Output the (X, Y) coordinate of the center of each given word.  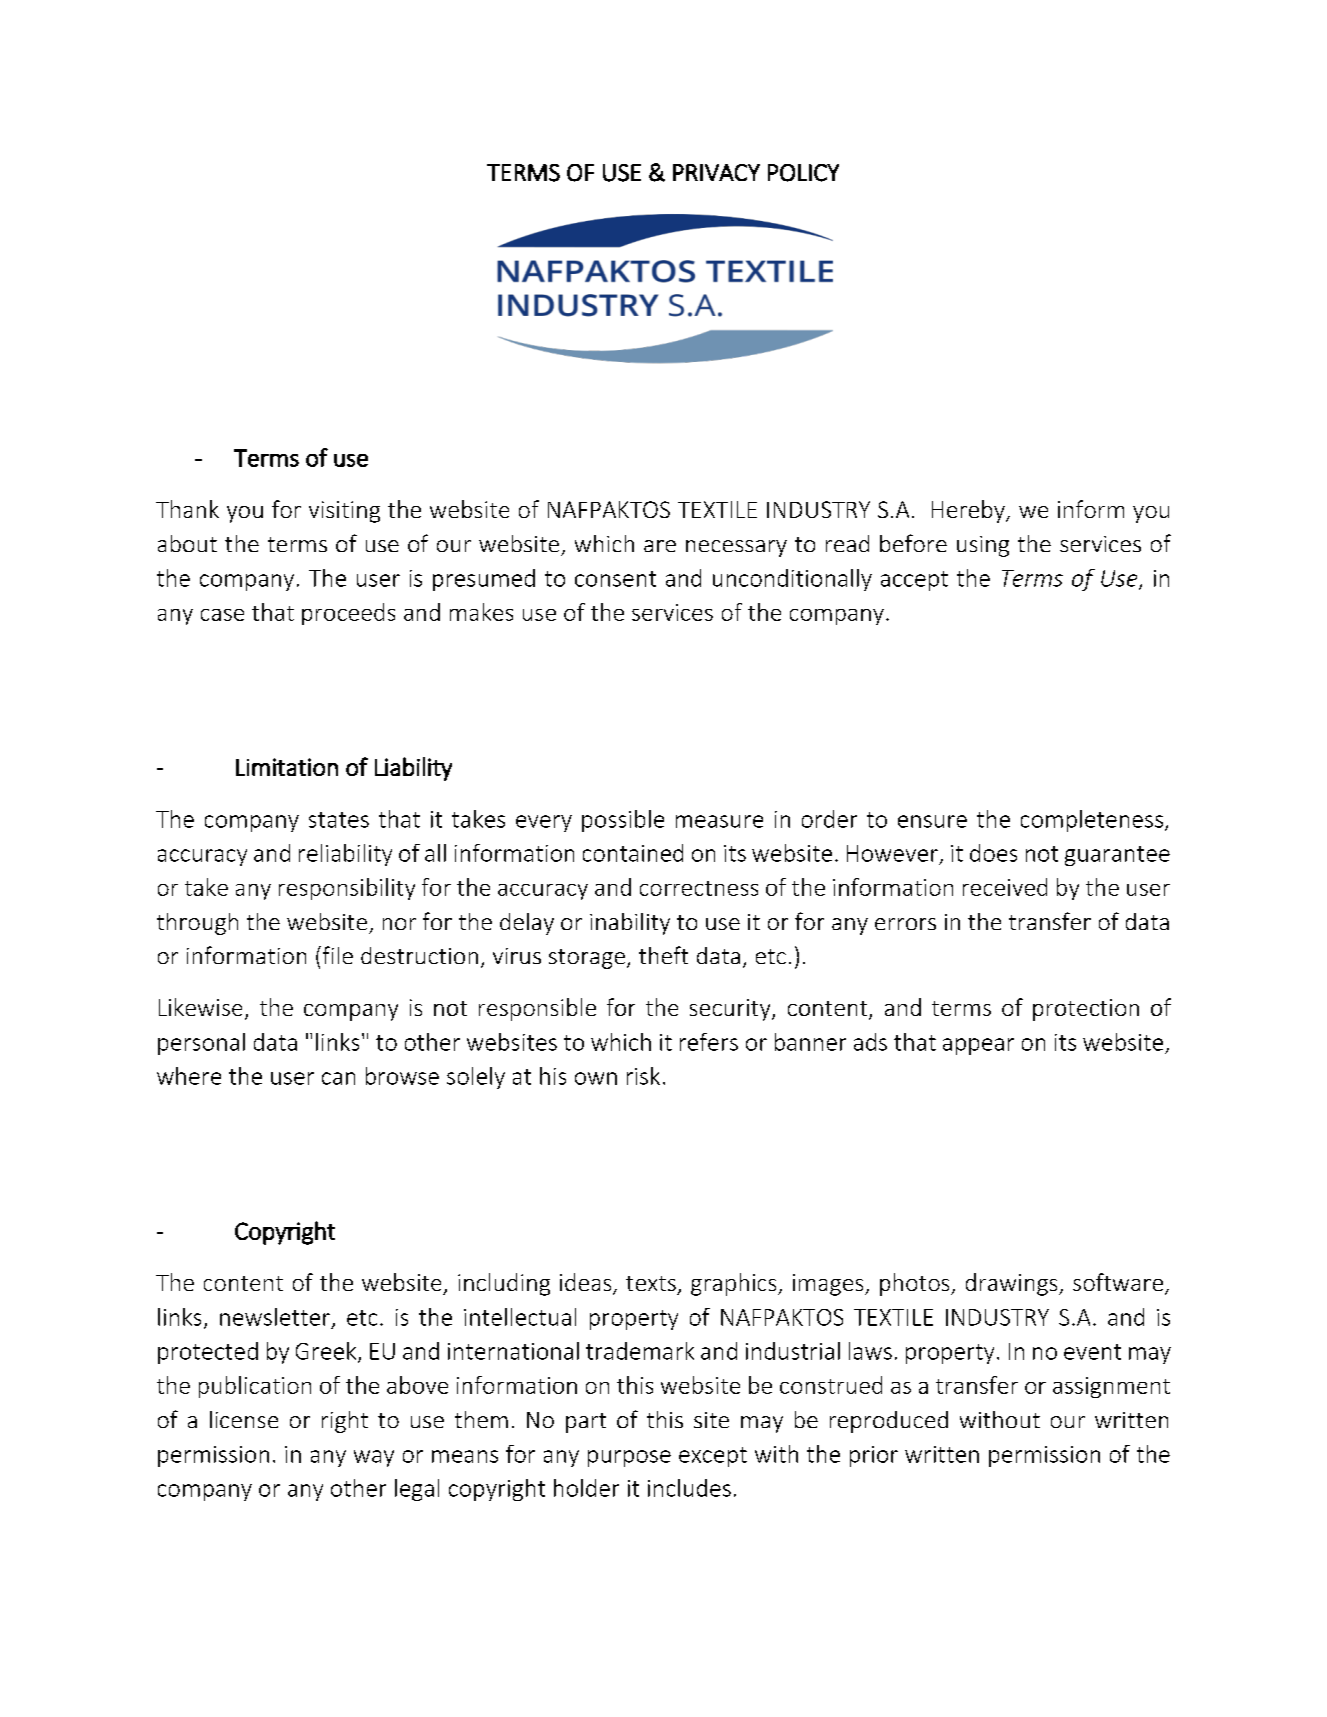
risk (643, 1076)
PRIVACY (716, 172)
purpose (629, 1458)
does (993, 853)
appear (978, 1046)
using (983, 546)
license (244, 1419)
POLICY (803, 173)
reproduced (889, 1422)
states (339, 820)
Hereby (969, 511)
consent (615, 579)
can (338, 1078)
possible (623, 821)
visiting (344, 512)
